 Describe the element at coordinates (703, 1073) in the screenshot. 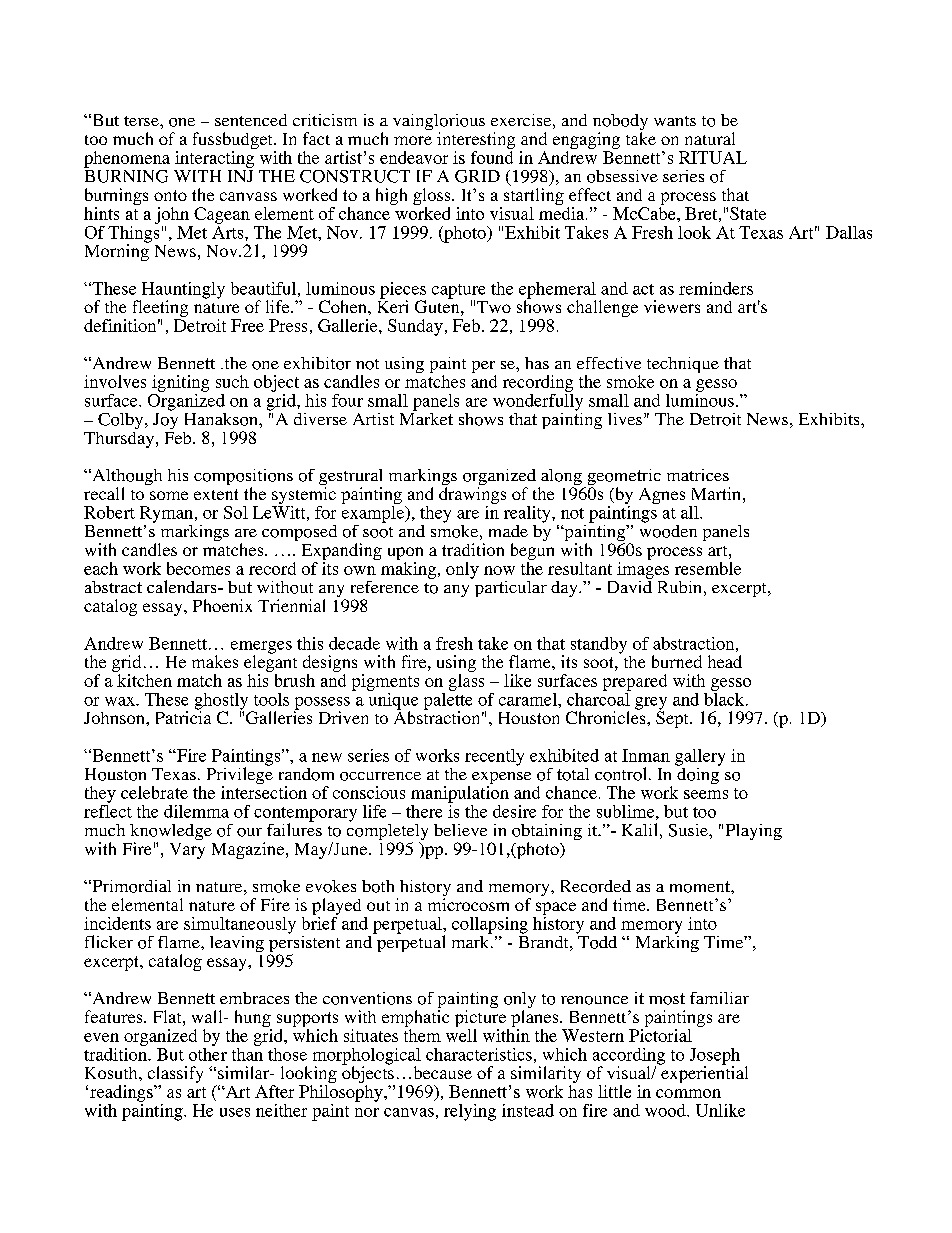

I see `experiential` at that location.
